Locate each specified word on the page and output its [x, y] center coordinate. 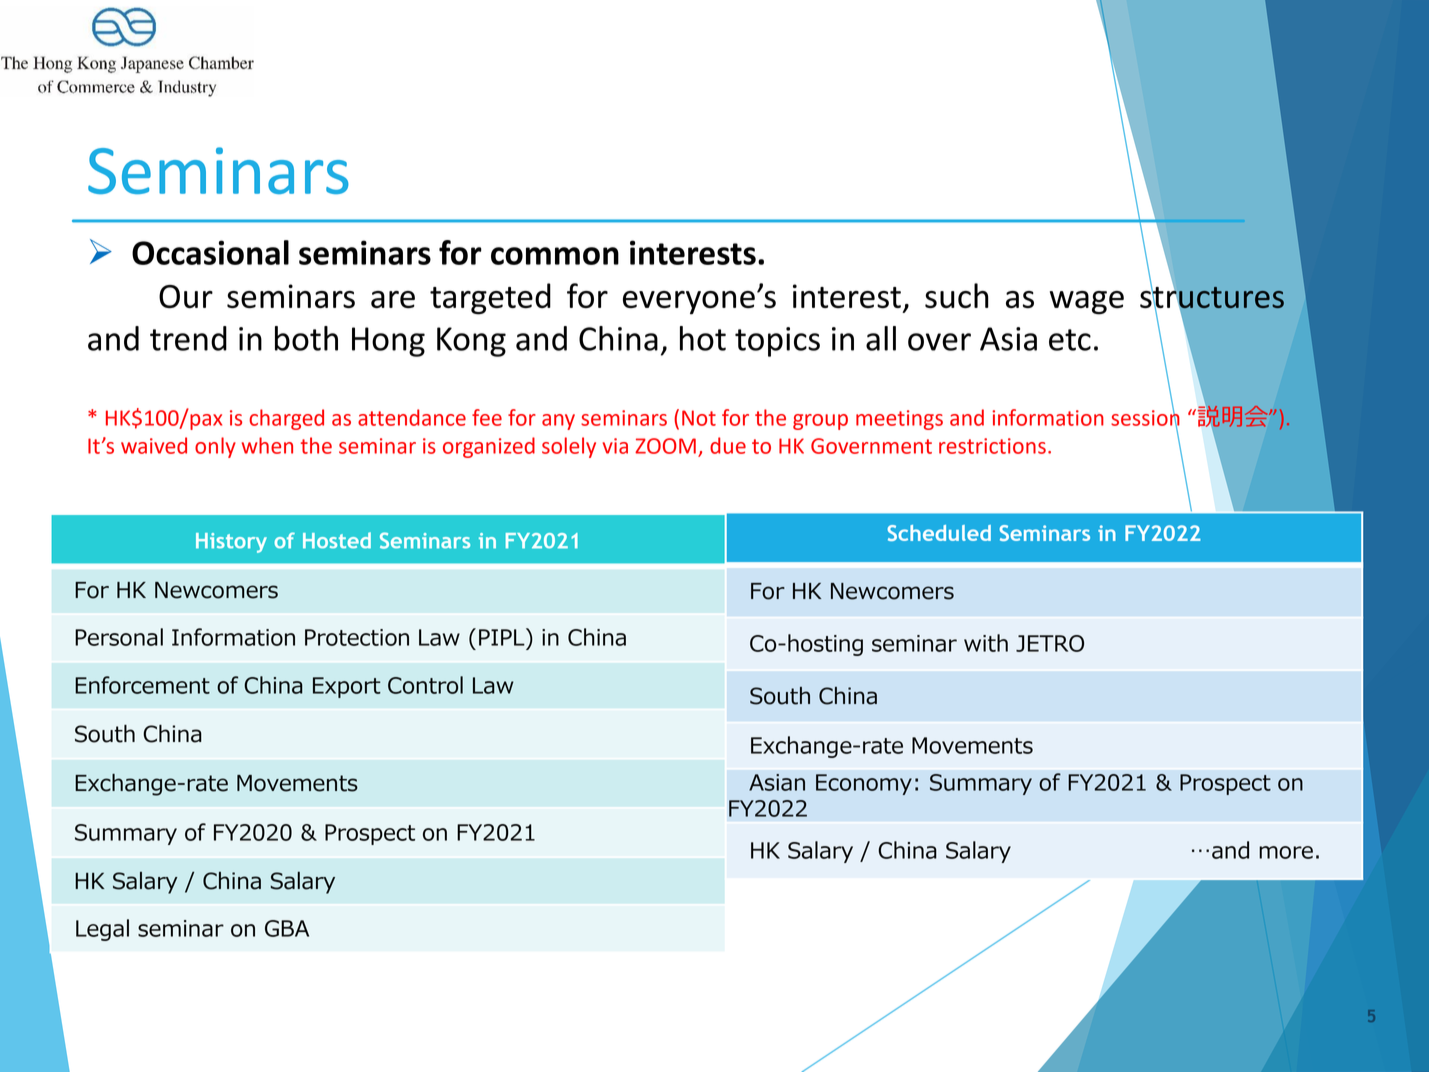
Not [699, 418]
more [1286, 852]
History [231, 543]
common [555, 256]
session [1145, 417]
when [267, 445]
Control [425, 685]
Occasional [210, 252]
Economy [864, 784]
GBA [287, 928]
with [986, 643]
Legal [102, 930]
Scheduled [939, 533]
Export [347, 687]
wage [1087, 303]
